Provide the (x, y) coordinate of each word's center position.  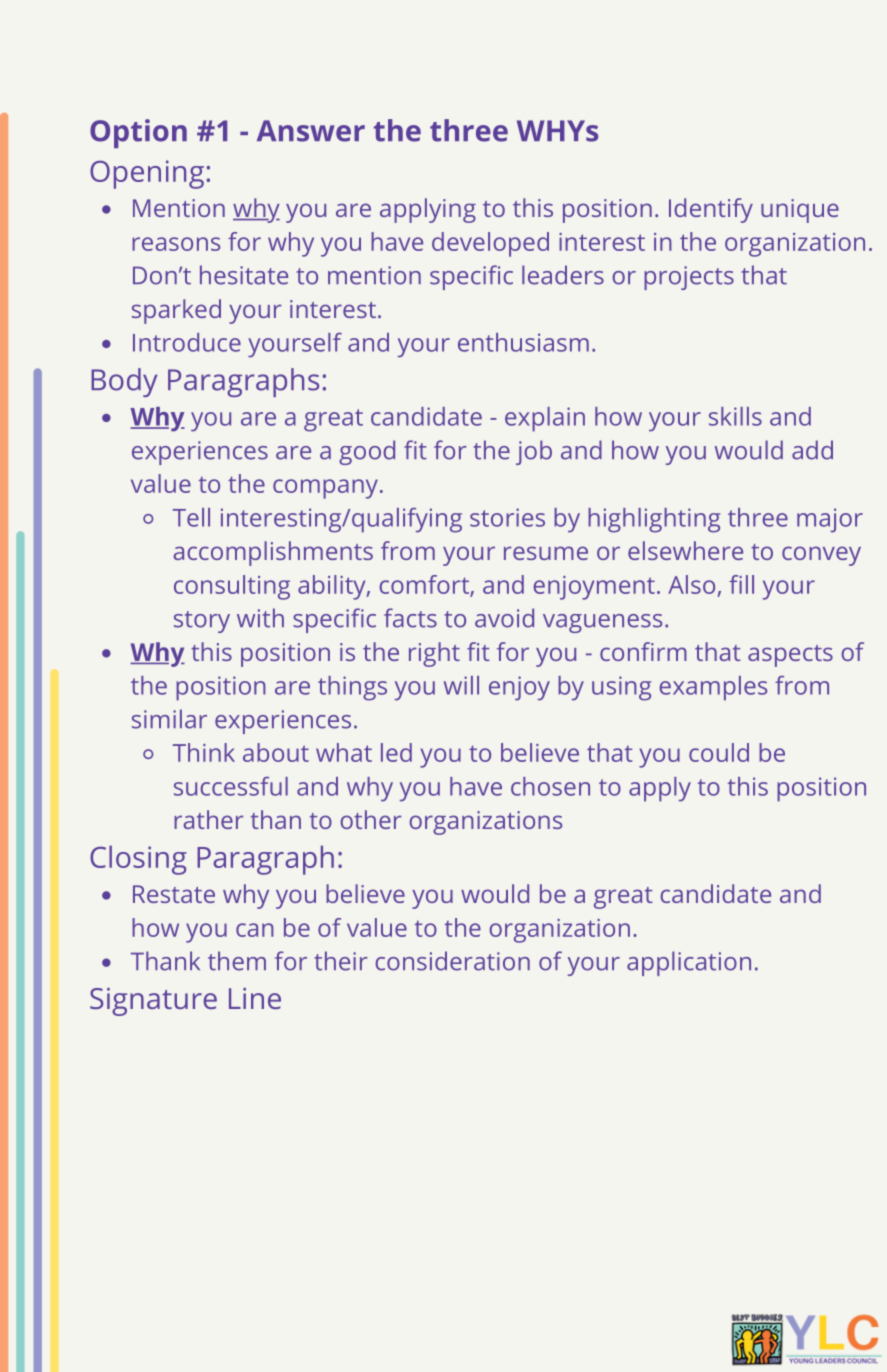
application (689, 963)
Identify (711, 210)
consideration (452, 961)
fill (741, 584)
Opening (147, 174)
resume (546, 553)
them (237, 961)
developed (490, 244)
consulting (232, 587)
